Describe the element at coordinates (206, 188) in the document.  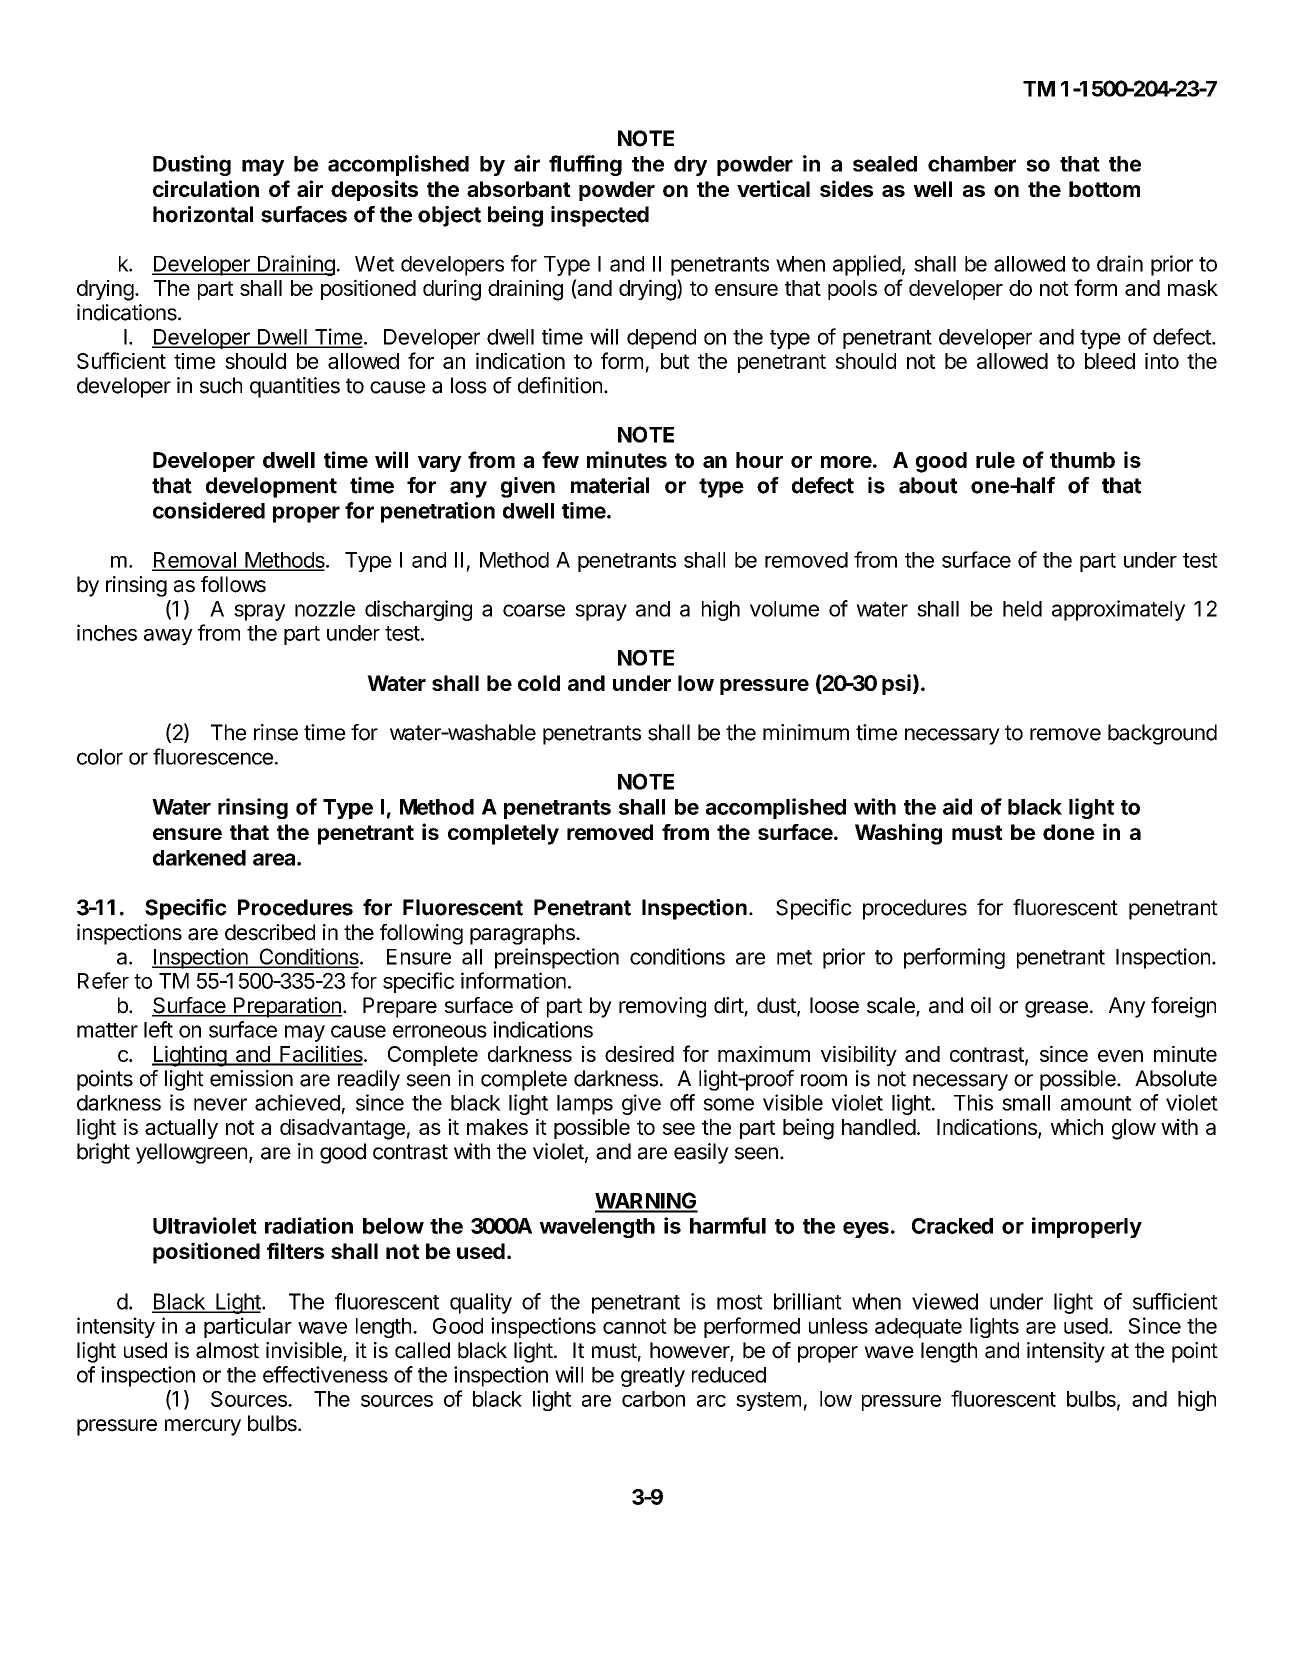
I see `circulation` at that location.
